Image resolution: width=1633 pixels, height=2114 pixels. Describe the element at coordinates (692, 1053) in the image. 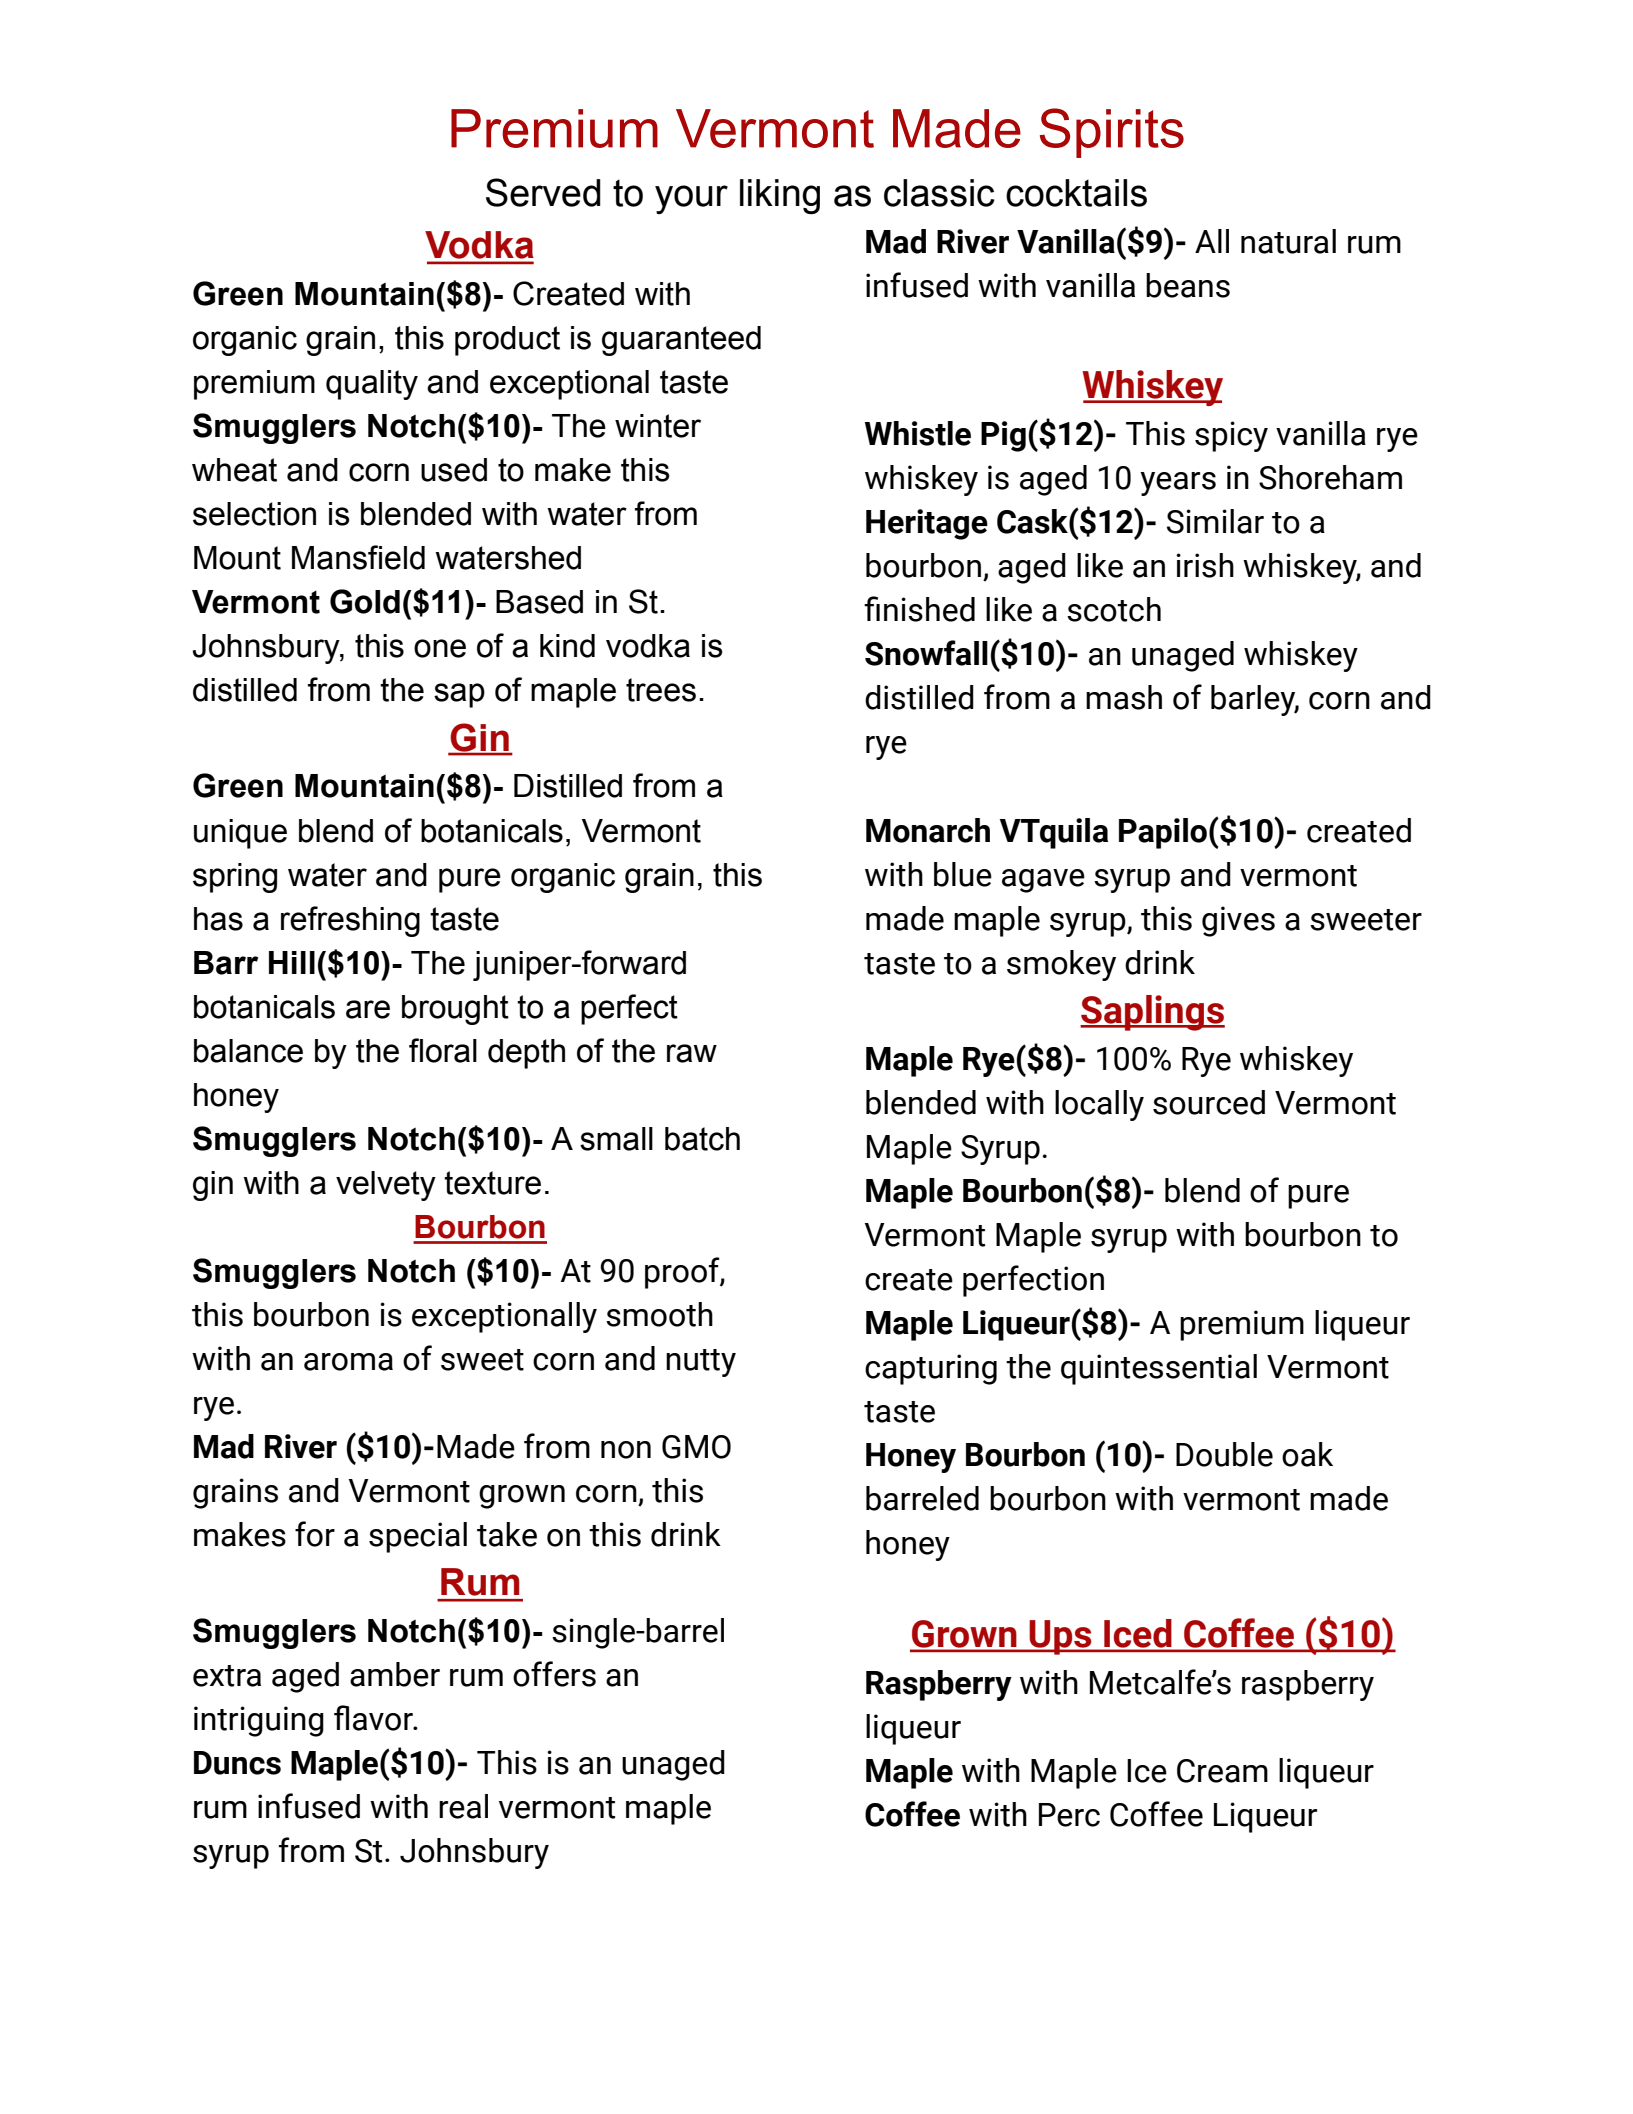

I see `raw` at that location.
